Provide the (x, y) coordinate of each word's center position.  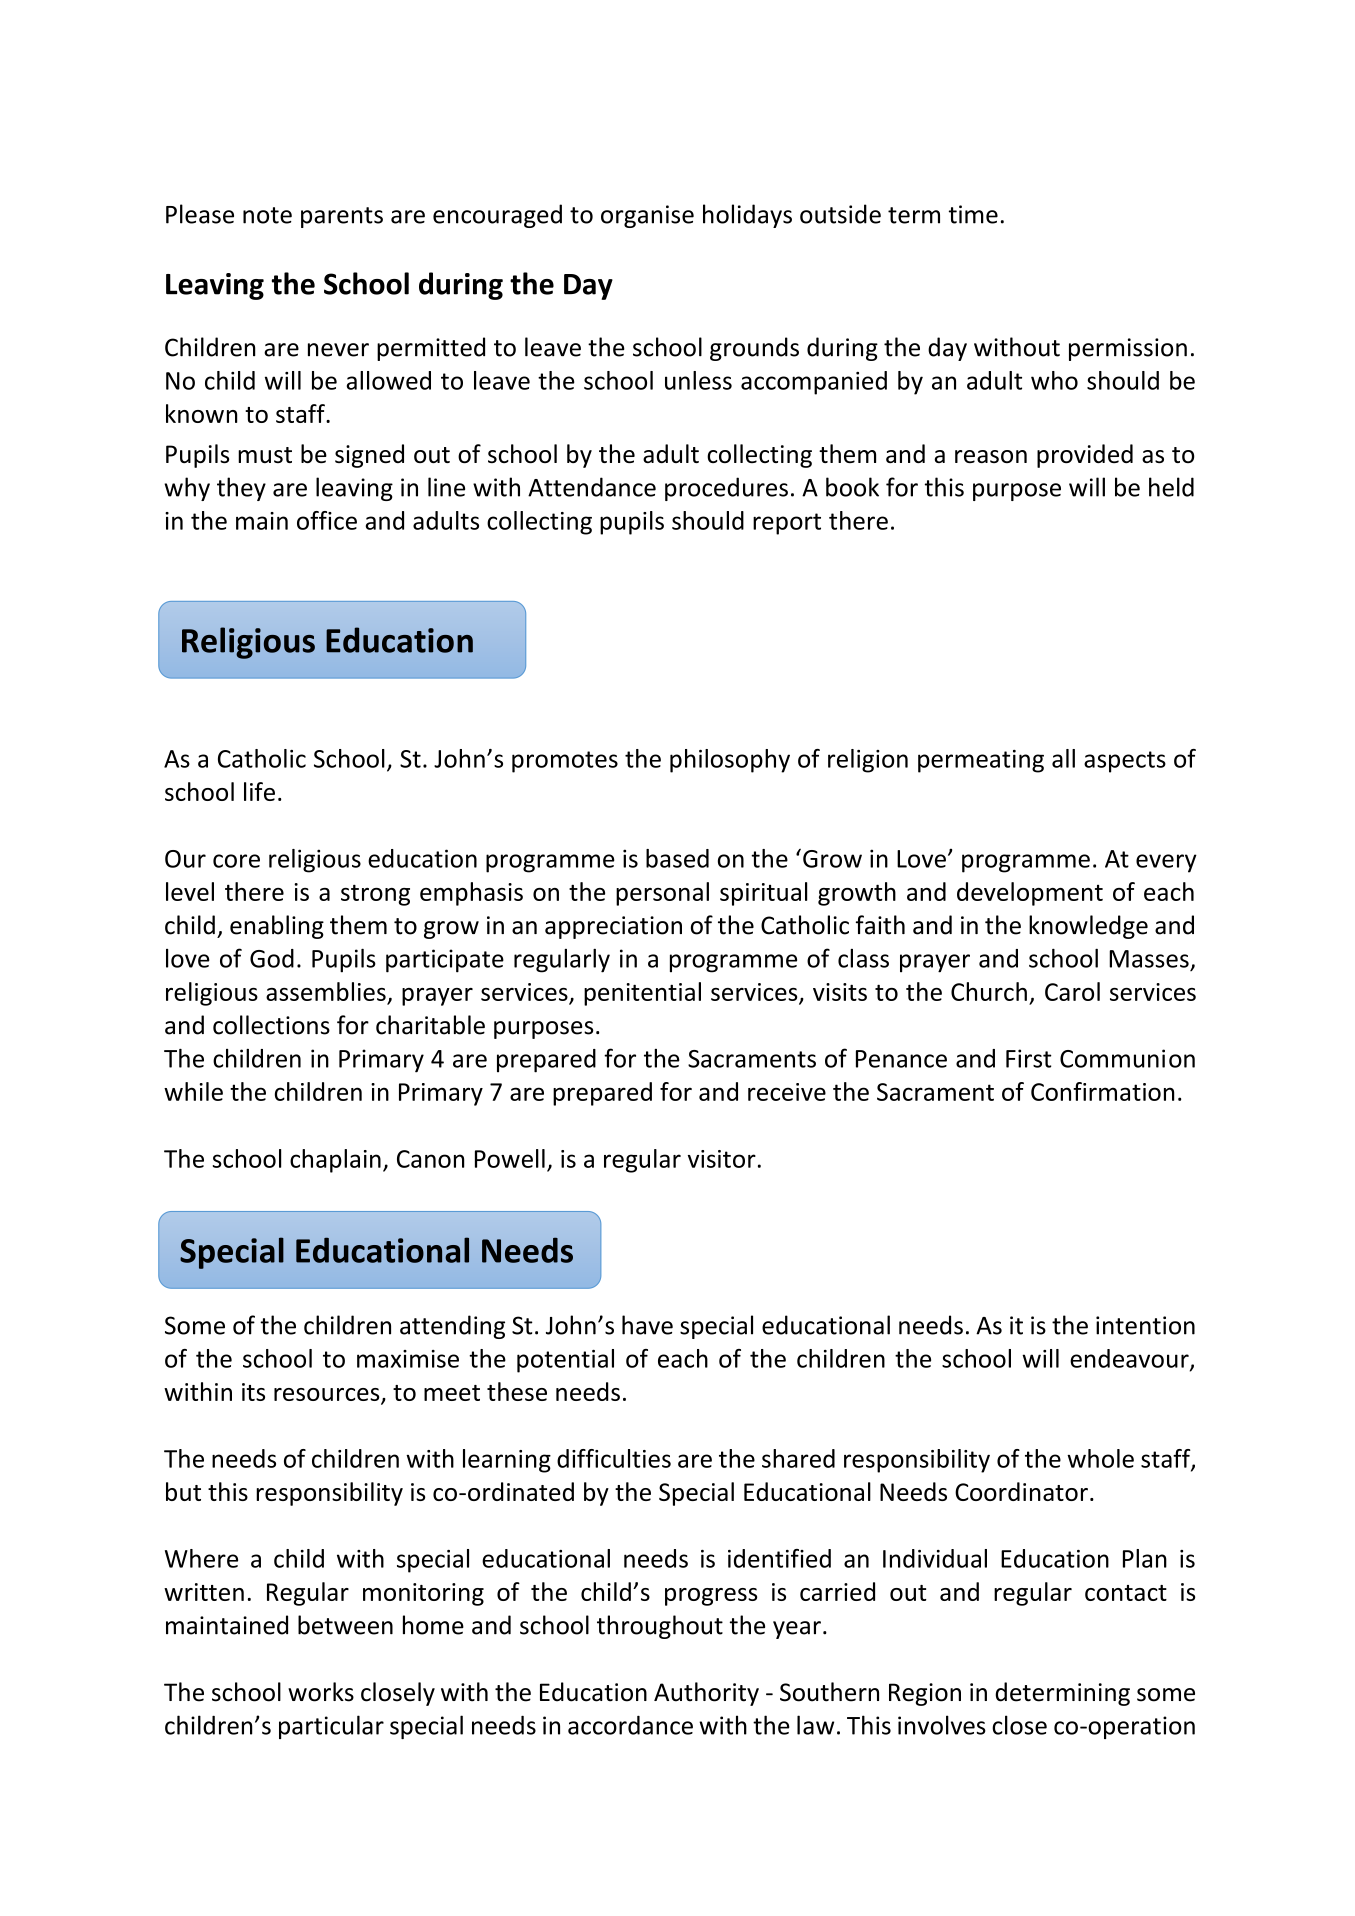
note (267, 215)
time (973, 214)
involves (942, 1725)
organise (647, 216)
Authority (706, 1694)
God (272, 958)
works (321, 1692)
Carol (1072, 991)
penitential (642, 994)
